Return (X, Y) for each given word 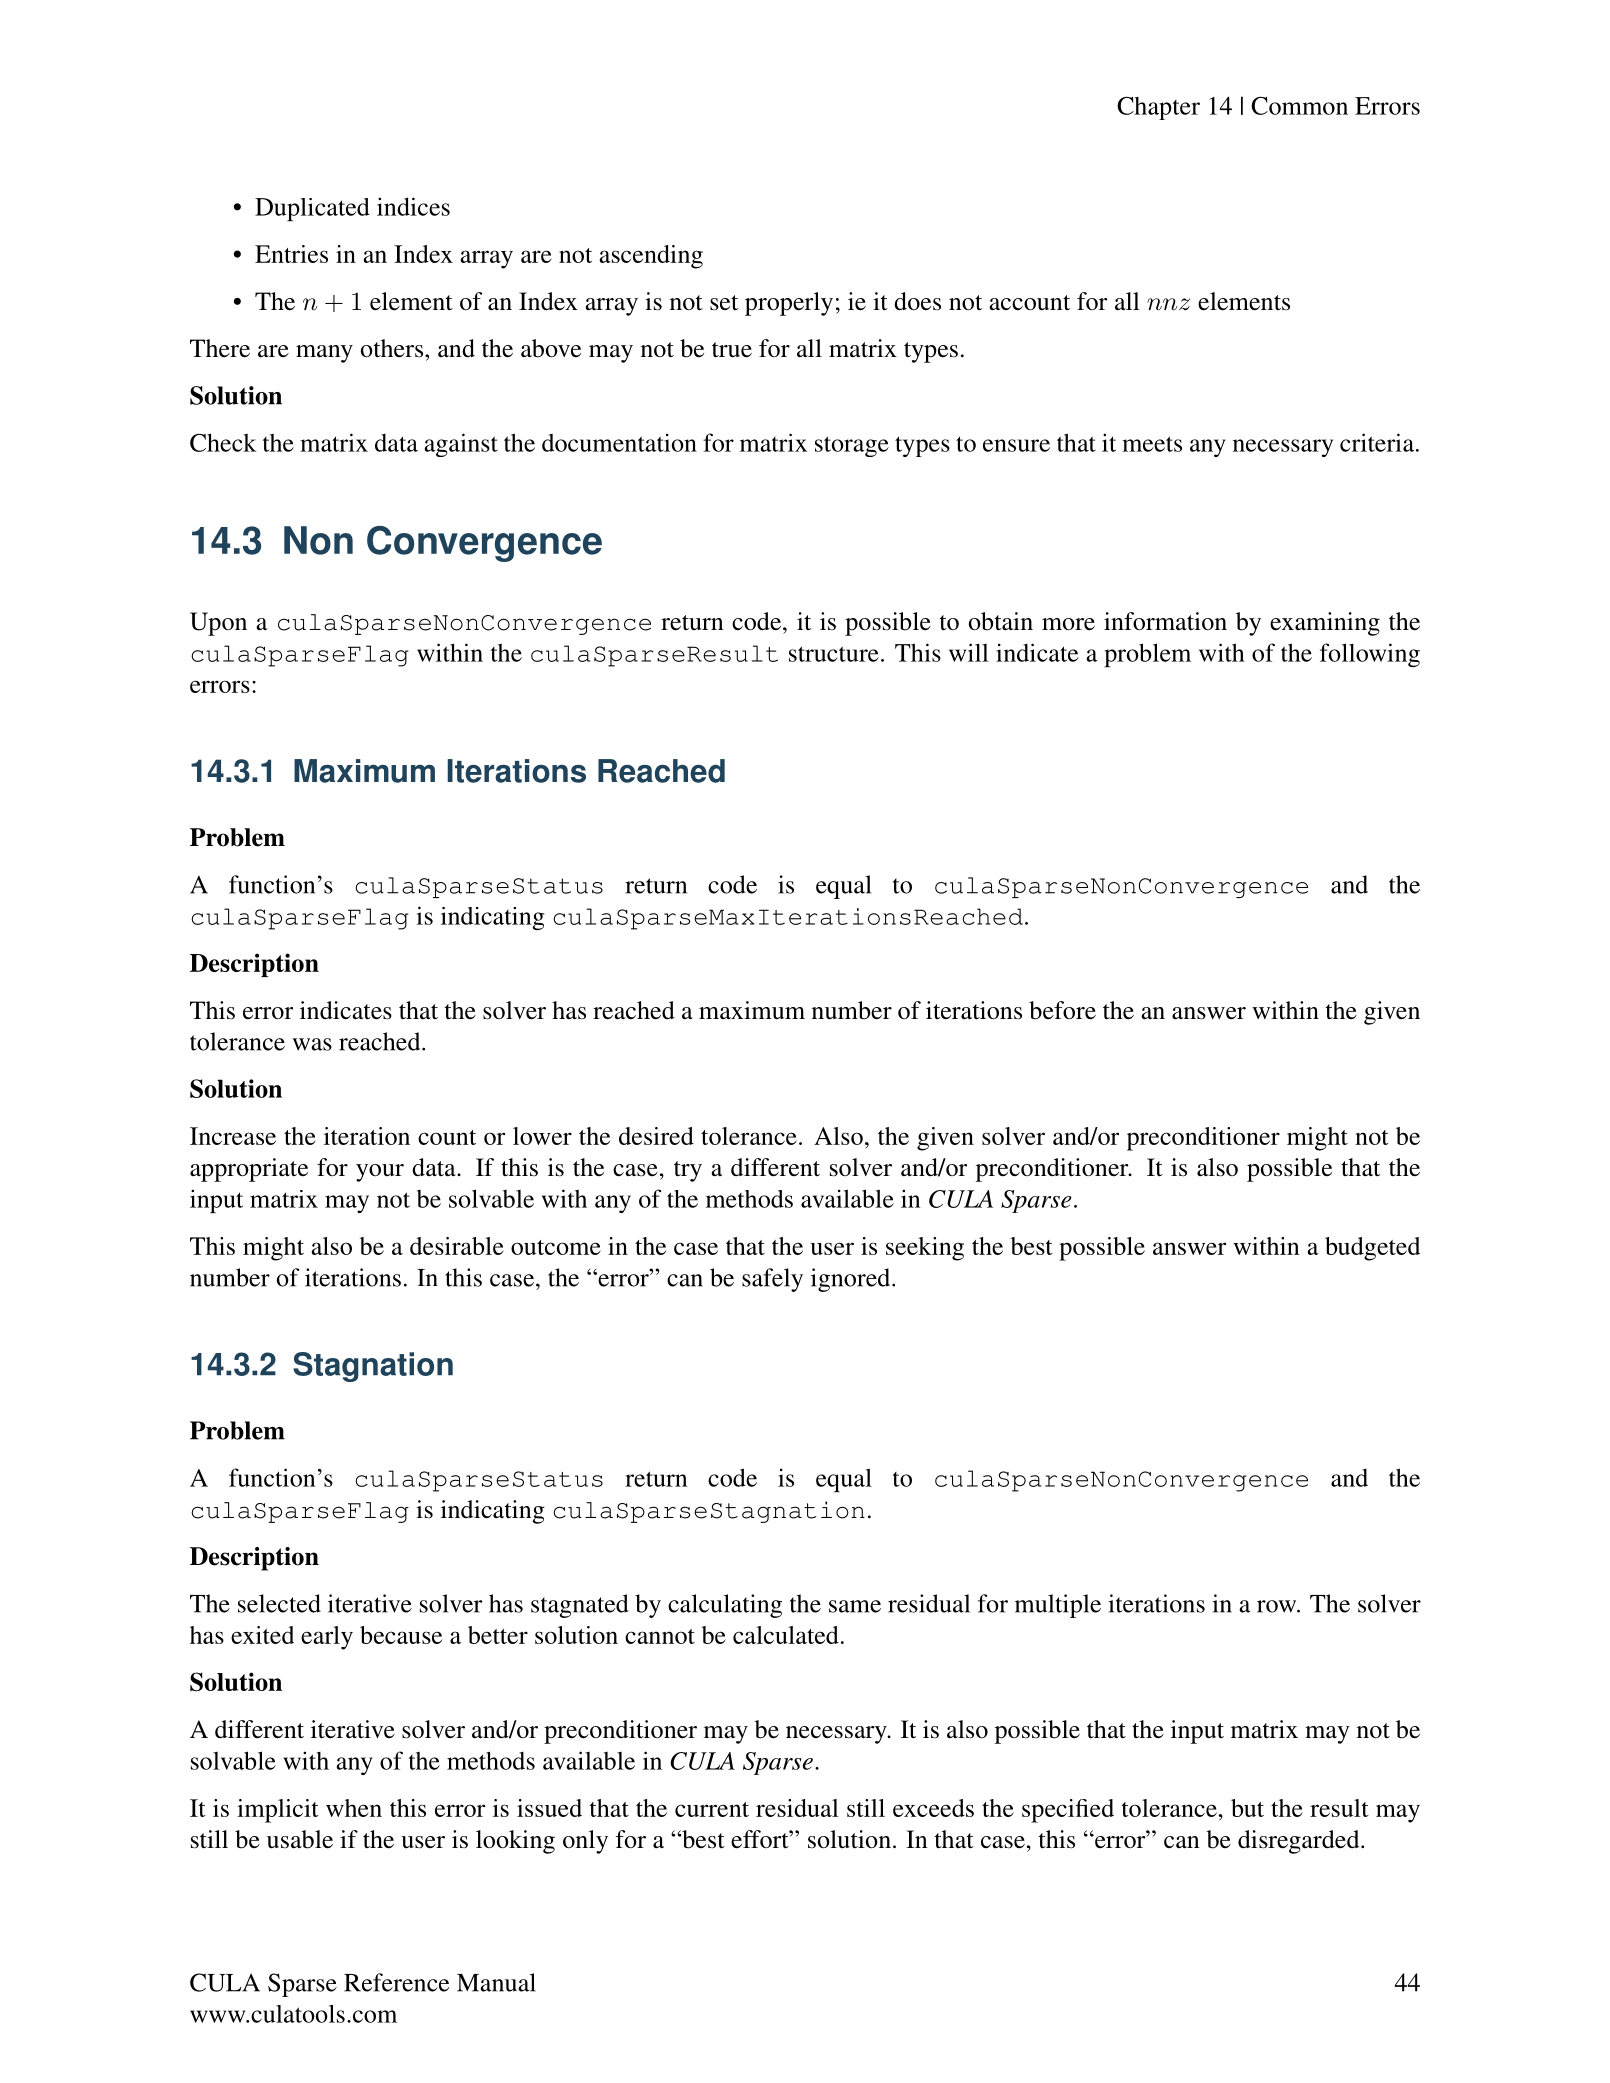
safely (772, 1280)
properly (789, 304)
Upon (218, 624)
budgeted (1372, 1249)
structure (834, 654)
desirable (457, 1246)
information (1165, 621)
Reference (396, 1982)
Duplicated (312, 209)
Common (1299, 105)
